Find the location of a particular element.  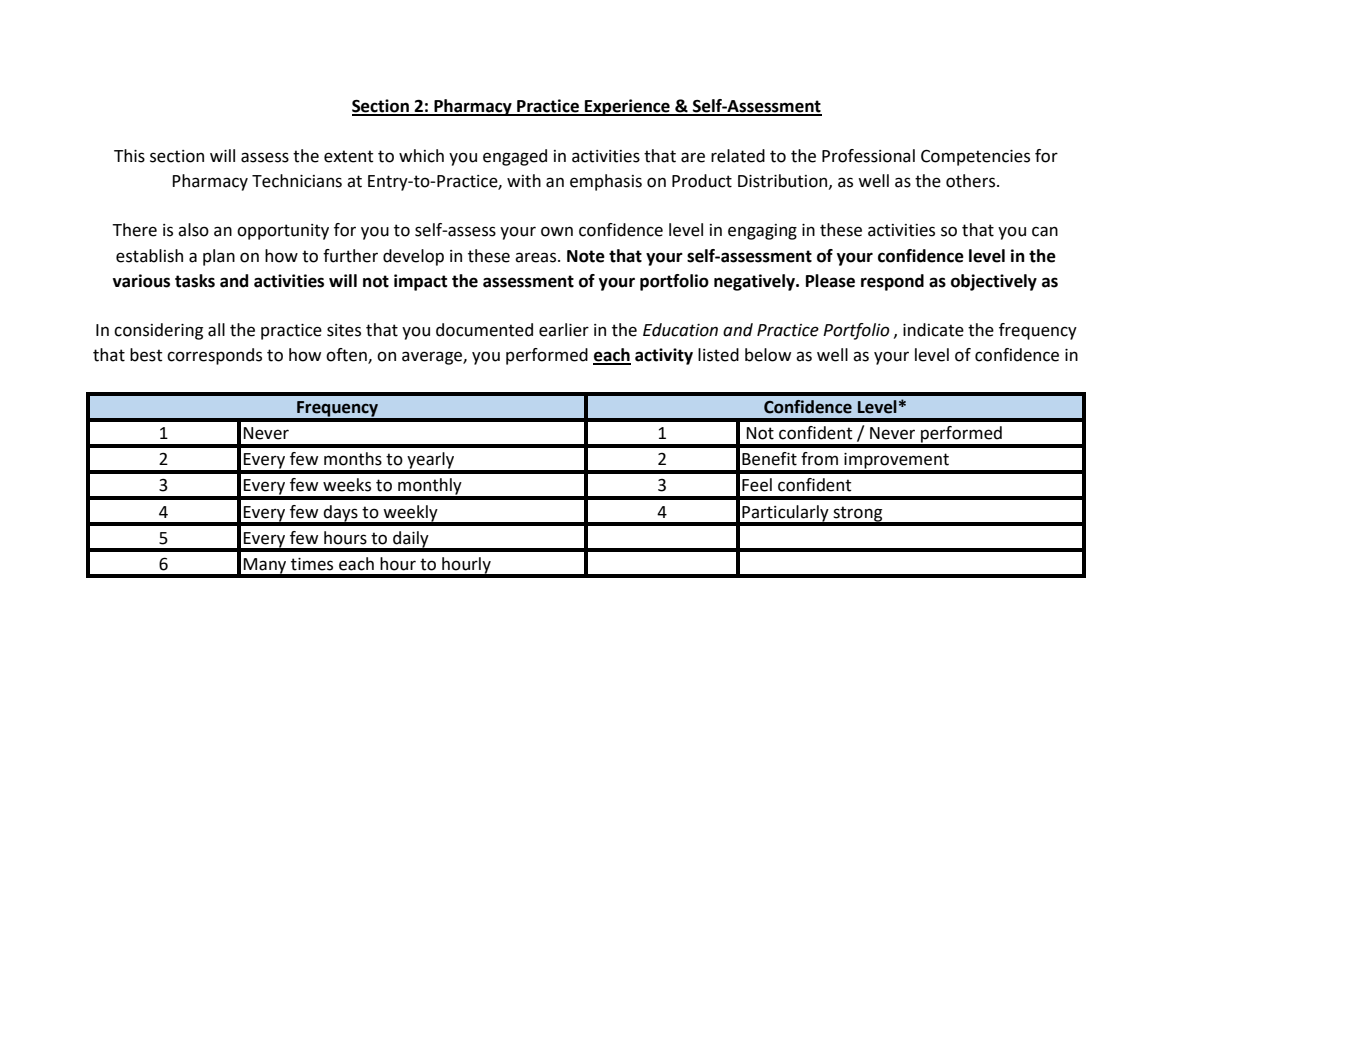

months is located at coordinates (353, 459).
